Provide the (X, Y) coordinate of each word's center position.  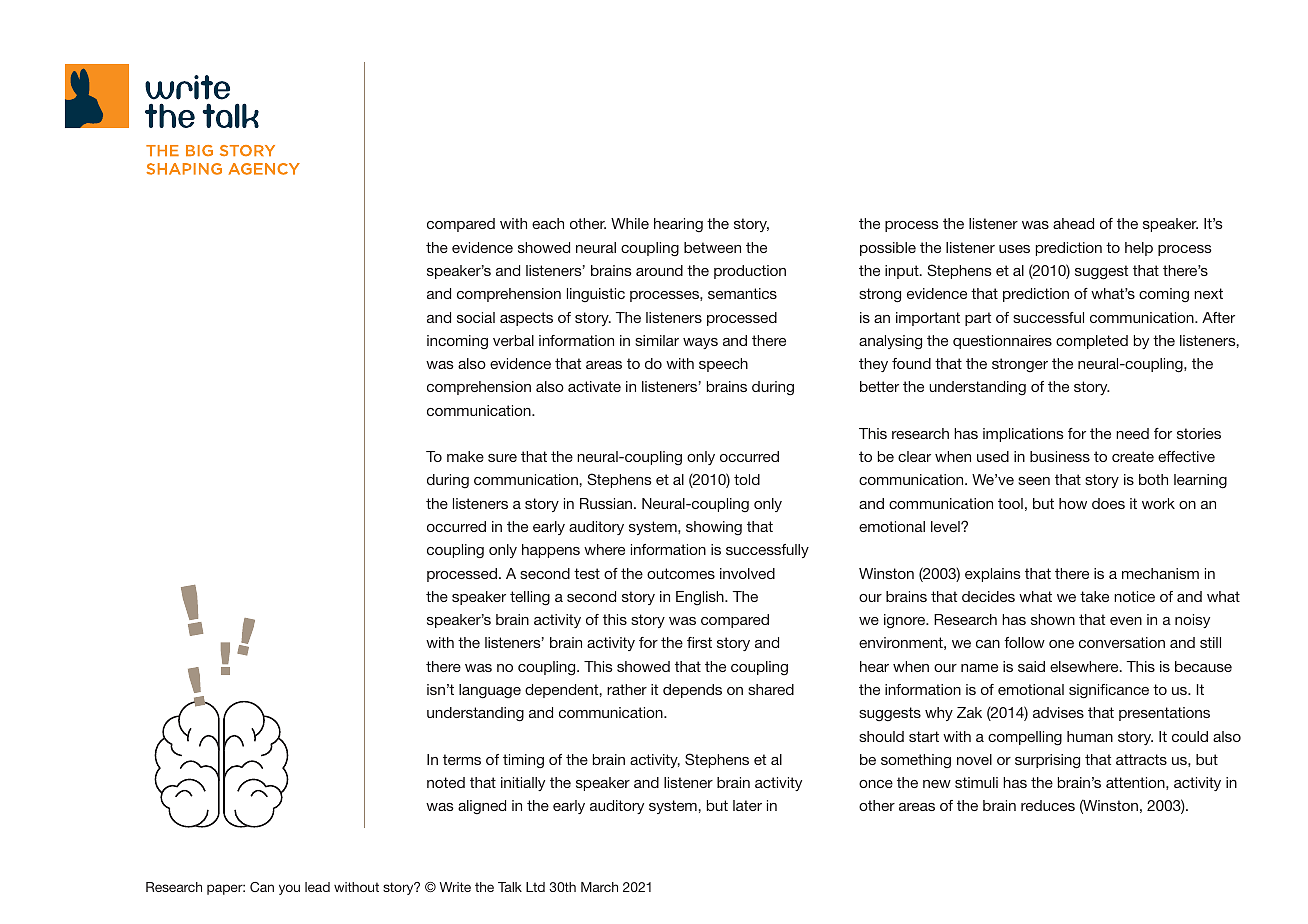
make (465, 456)
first (699, 642)
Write (455, 887)
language (490, 691)
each (548, 223)
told (747, 479)
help (1139, 249)
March (599, 887)
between (712, 247)
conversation (1122, 642)
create (1133, 456)
